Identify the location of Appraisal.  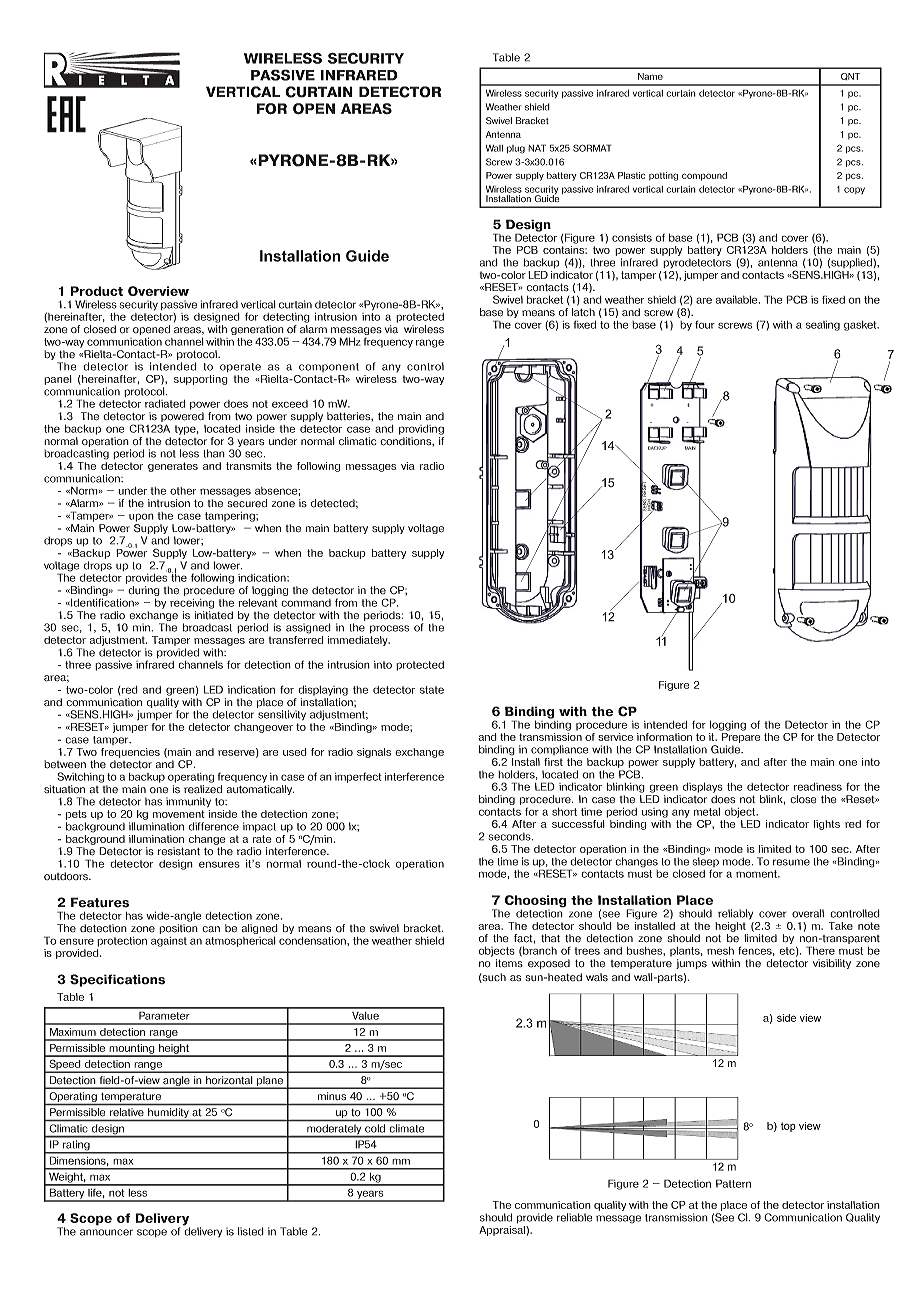
(503, 1229).
